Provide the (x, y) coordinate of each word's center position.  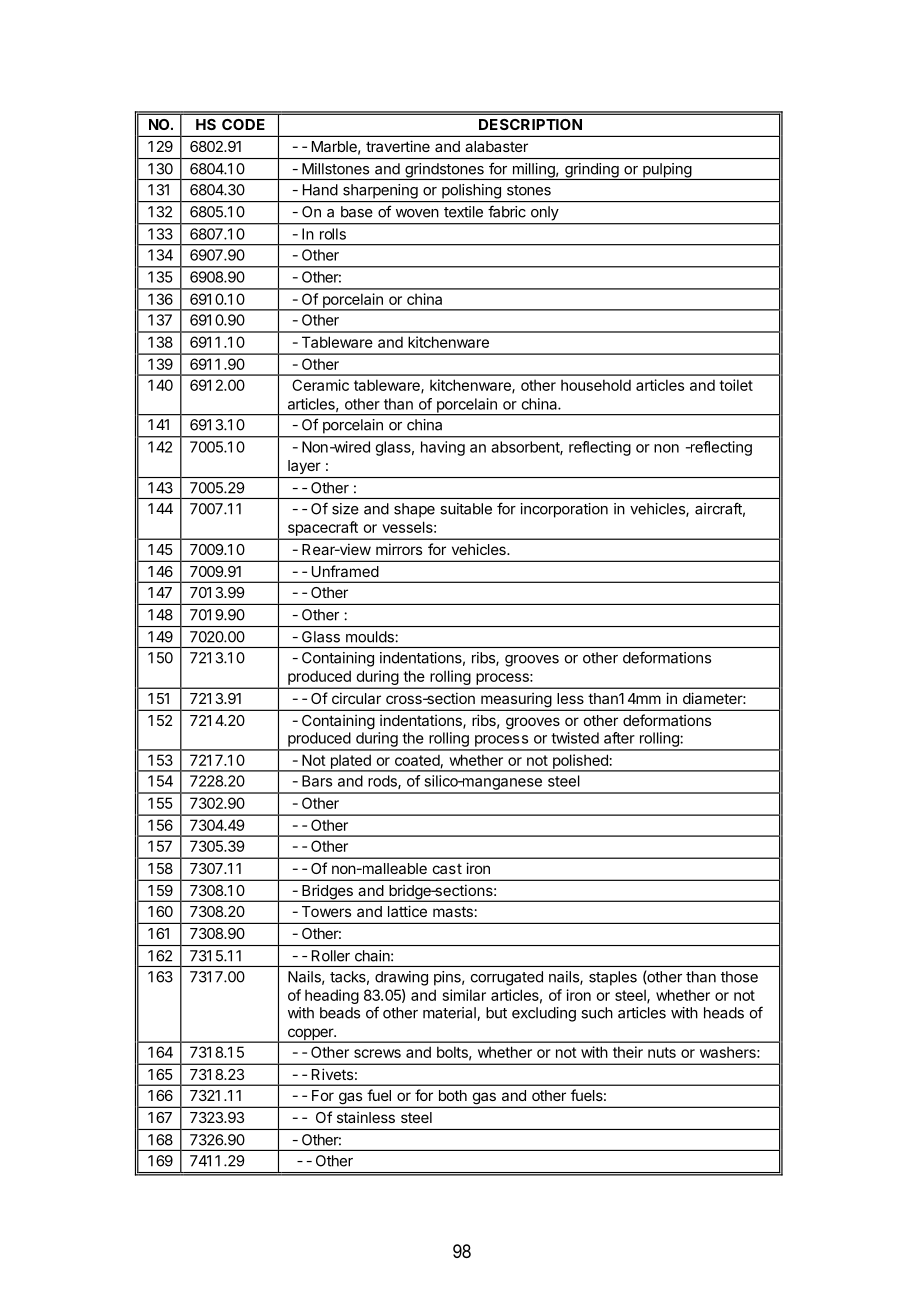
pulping (667, 171)
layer (304, 467)
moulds (370, 637)
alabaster (496, 146)
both (453, 1095)
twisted (575, 738)
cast (447, 869)
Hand (320, 190)
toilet (736, 385)
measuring (516, 701)
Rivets (332, 1074)
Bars (317, 781)
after (619, 738)
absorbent (526, 448)
